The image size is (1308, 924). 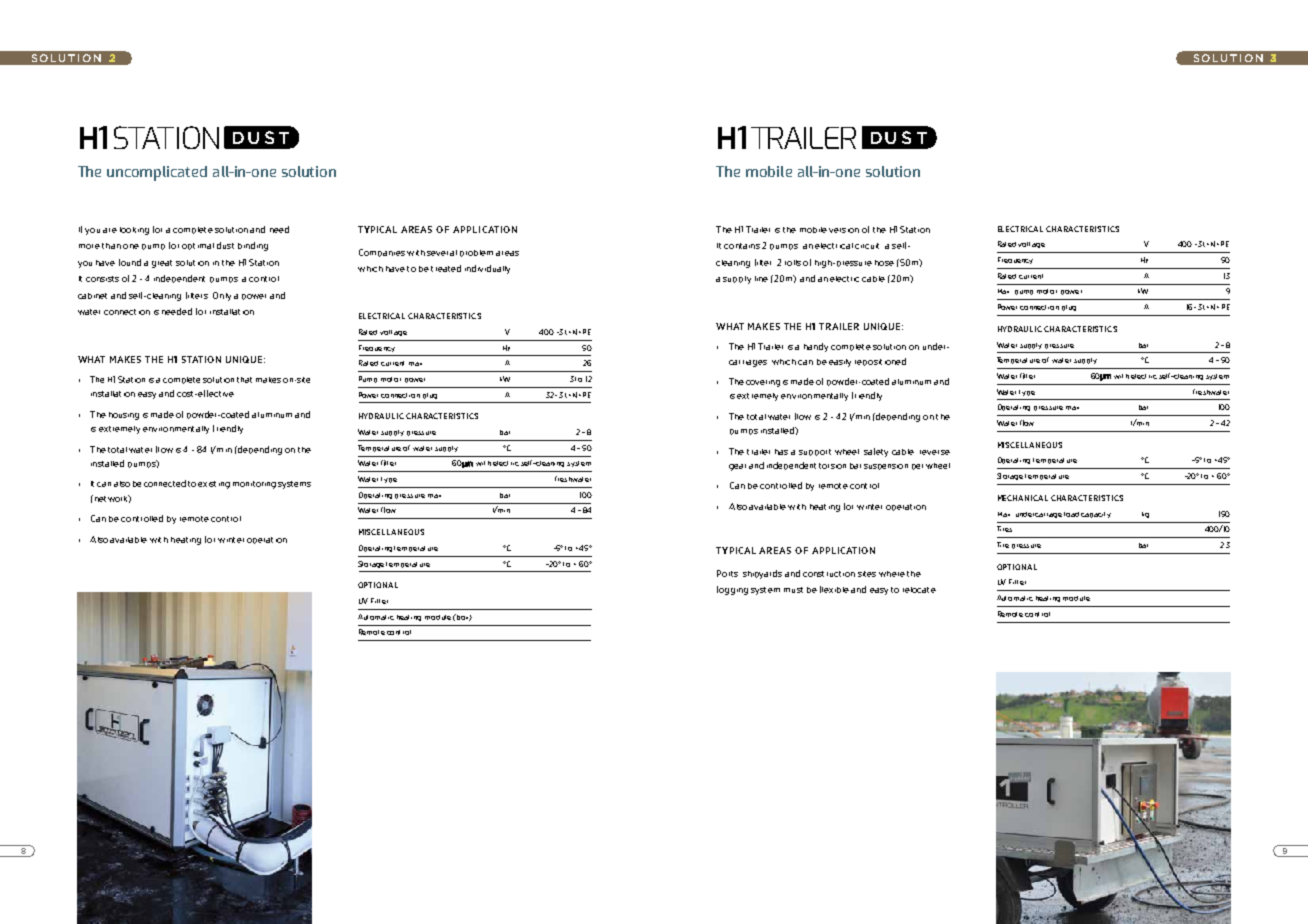 I want to click on suspension, so click(x=886, y=467).
